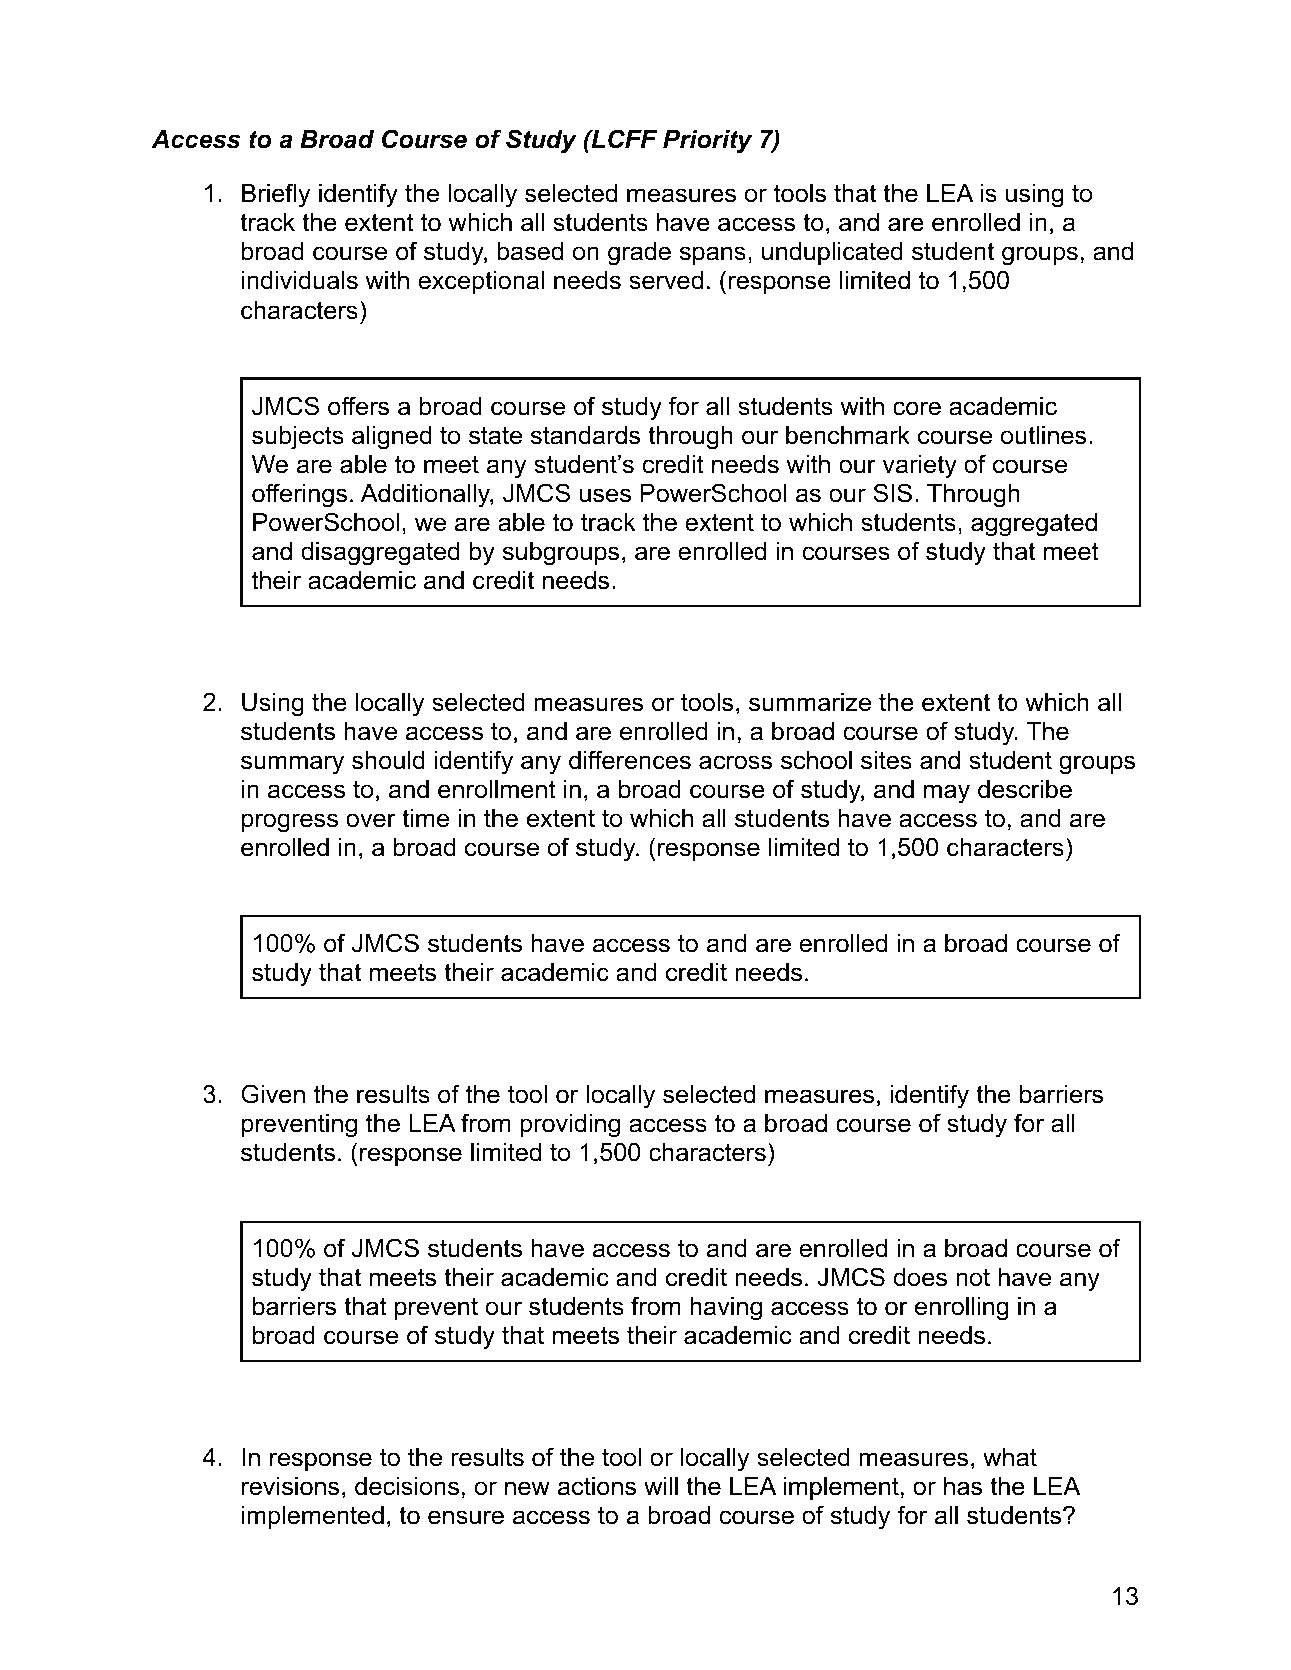  I want to click on will, so click(661, 1486).
